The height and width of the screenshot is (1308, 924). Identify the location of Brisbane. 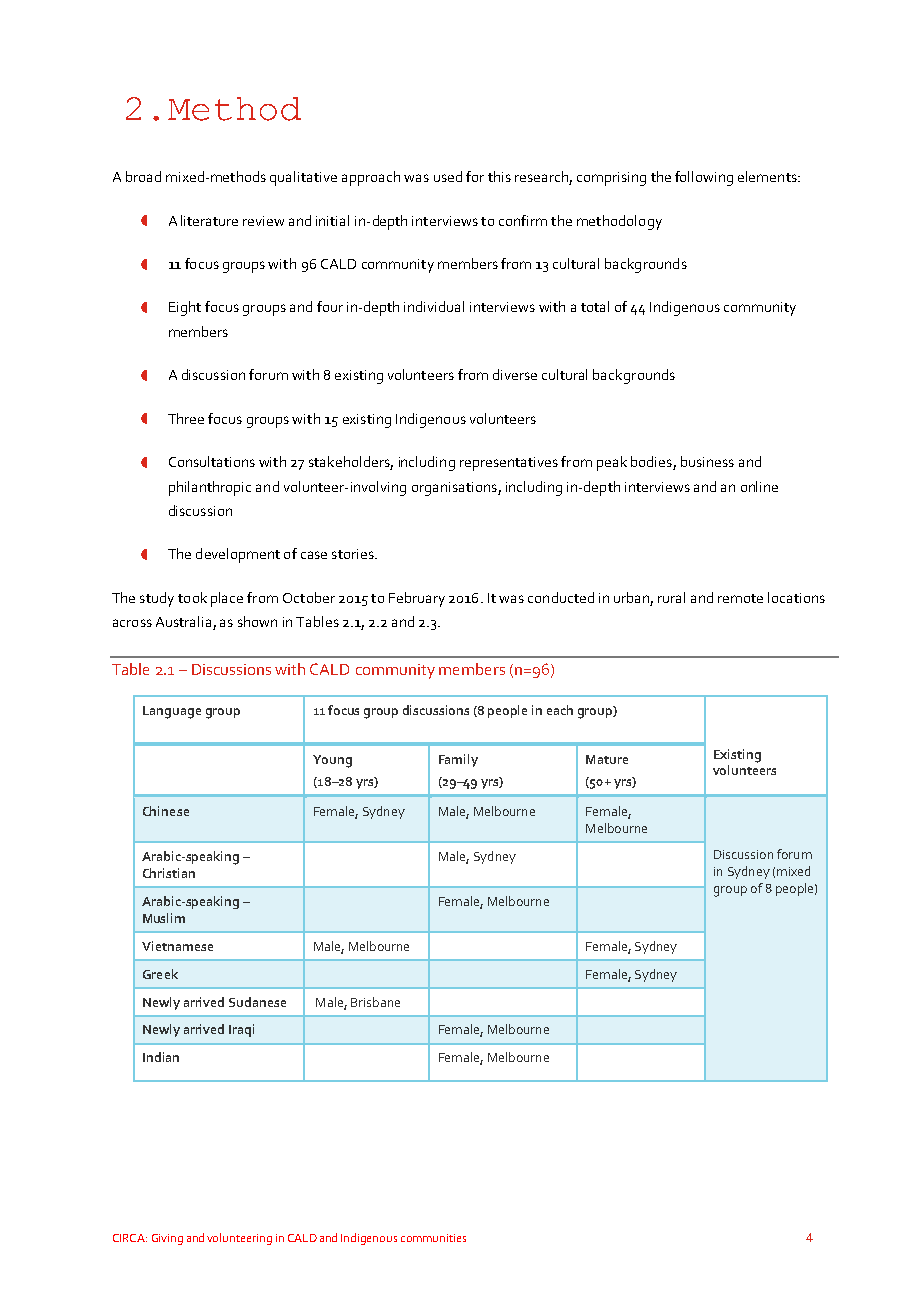
(375, 1002).
